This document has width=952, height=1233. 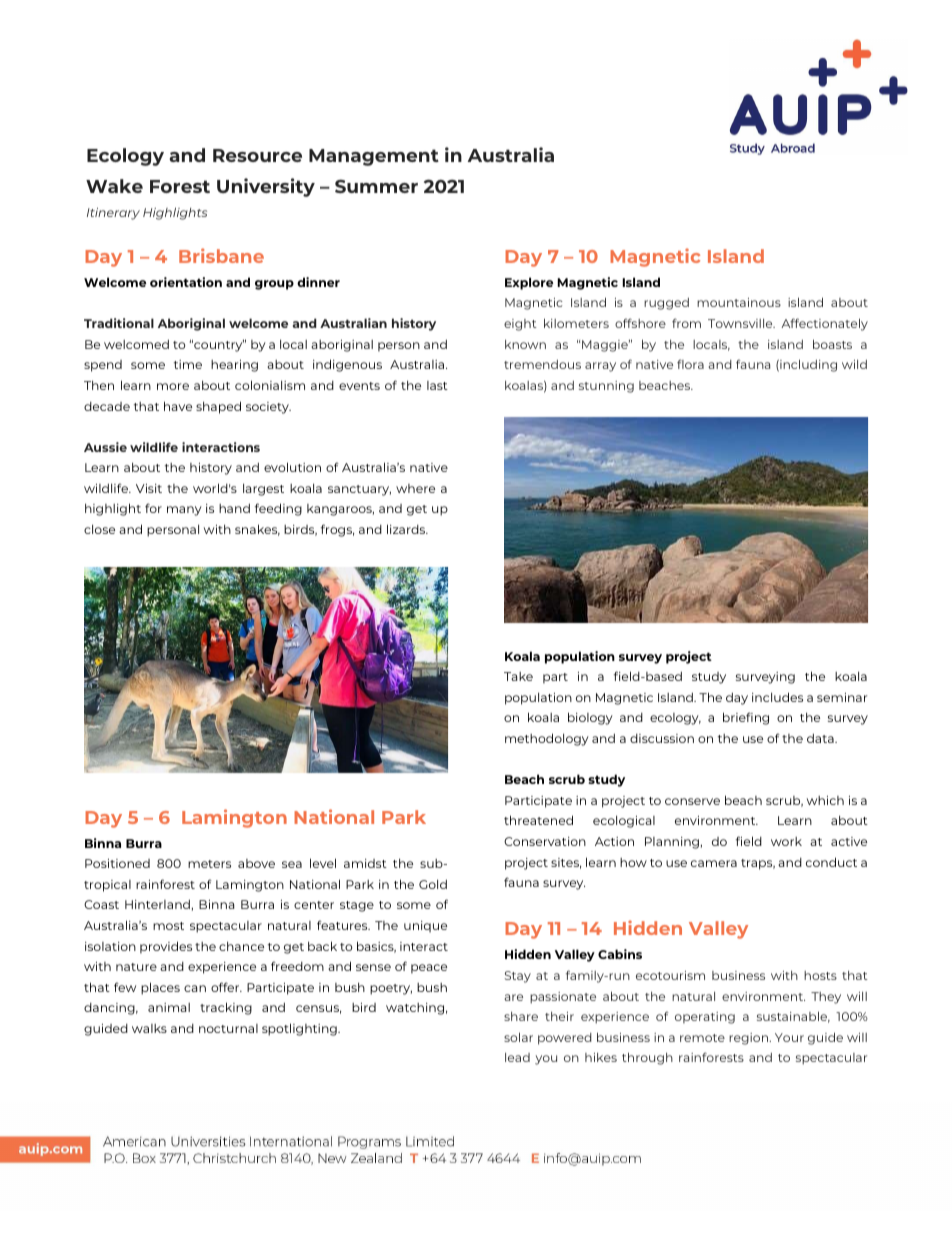 I want to click on mountainous, so click(x=739, y=302).
